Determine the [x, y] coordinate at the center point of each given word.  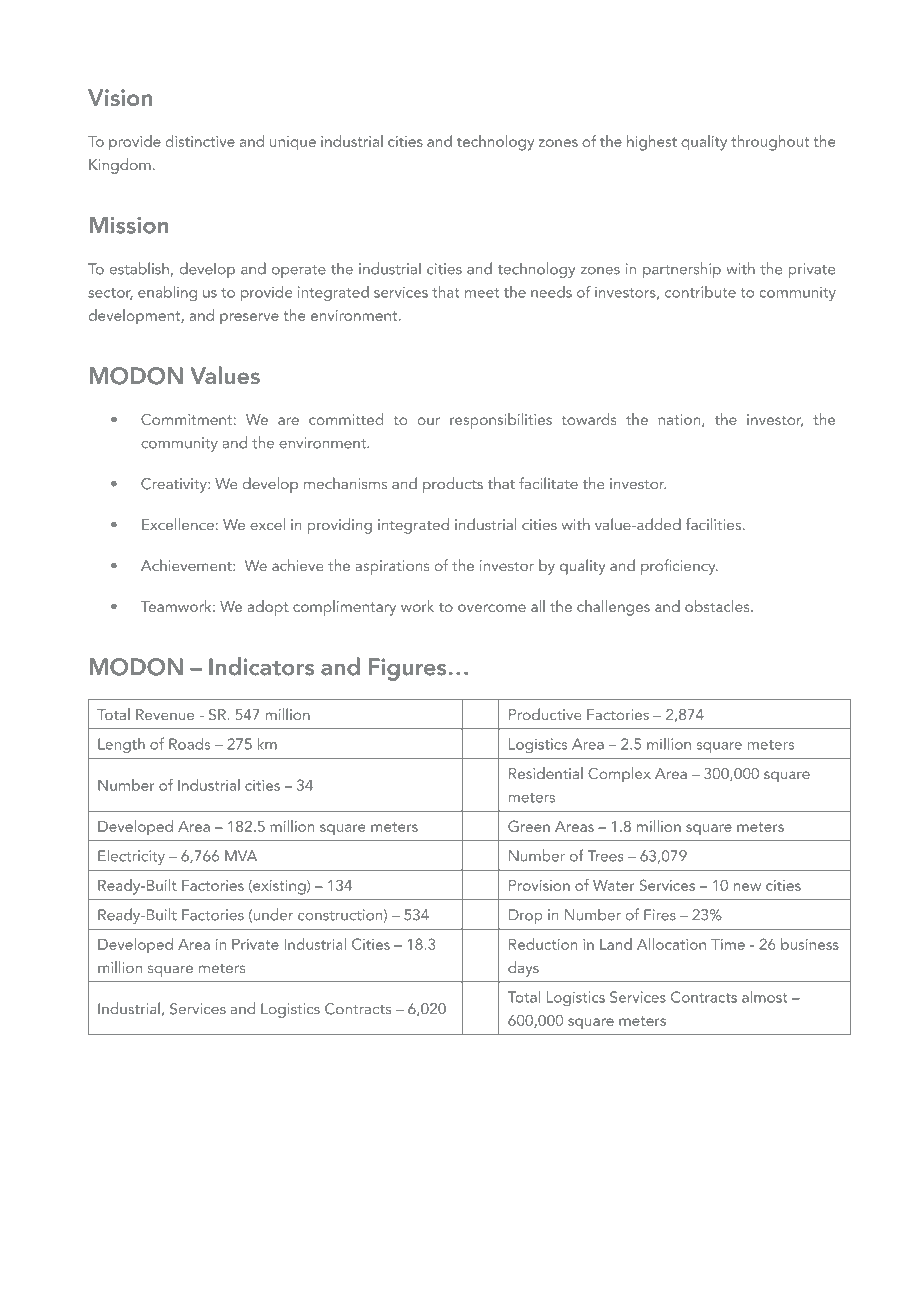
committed [346, 419]
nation [680, 420]
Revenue [165, 714]
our [428, 421]
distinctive [200, 141]
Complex [619, 775]
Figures [407, 669]
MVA [241, 856]
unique [293, 143]
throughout [770, 143]
